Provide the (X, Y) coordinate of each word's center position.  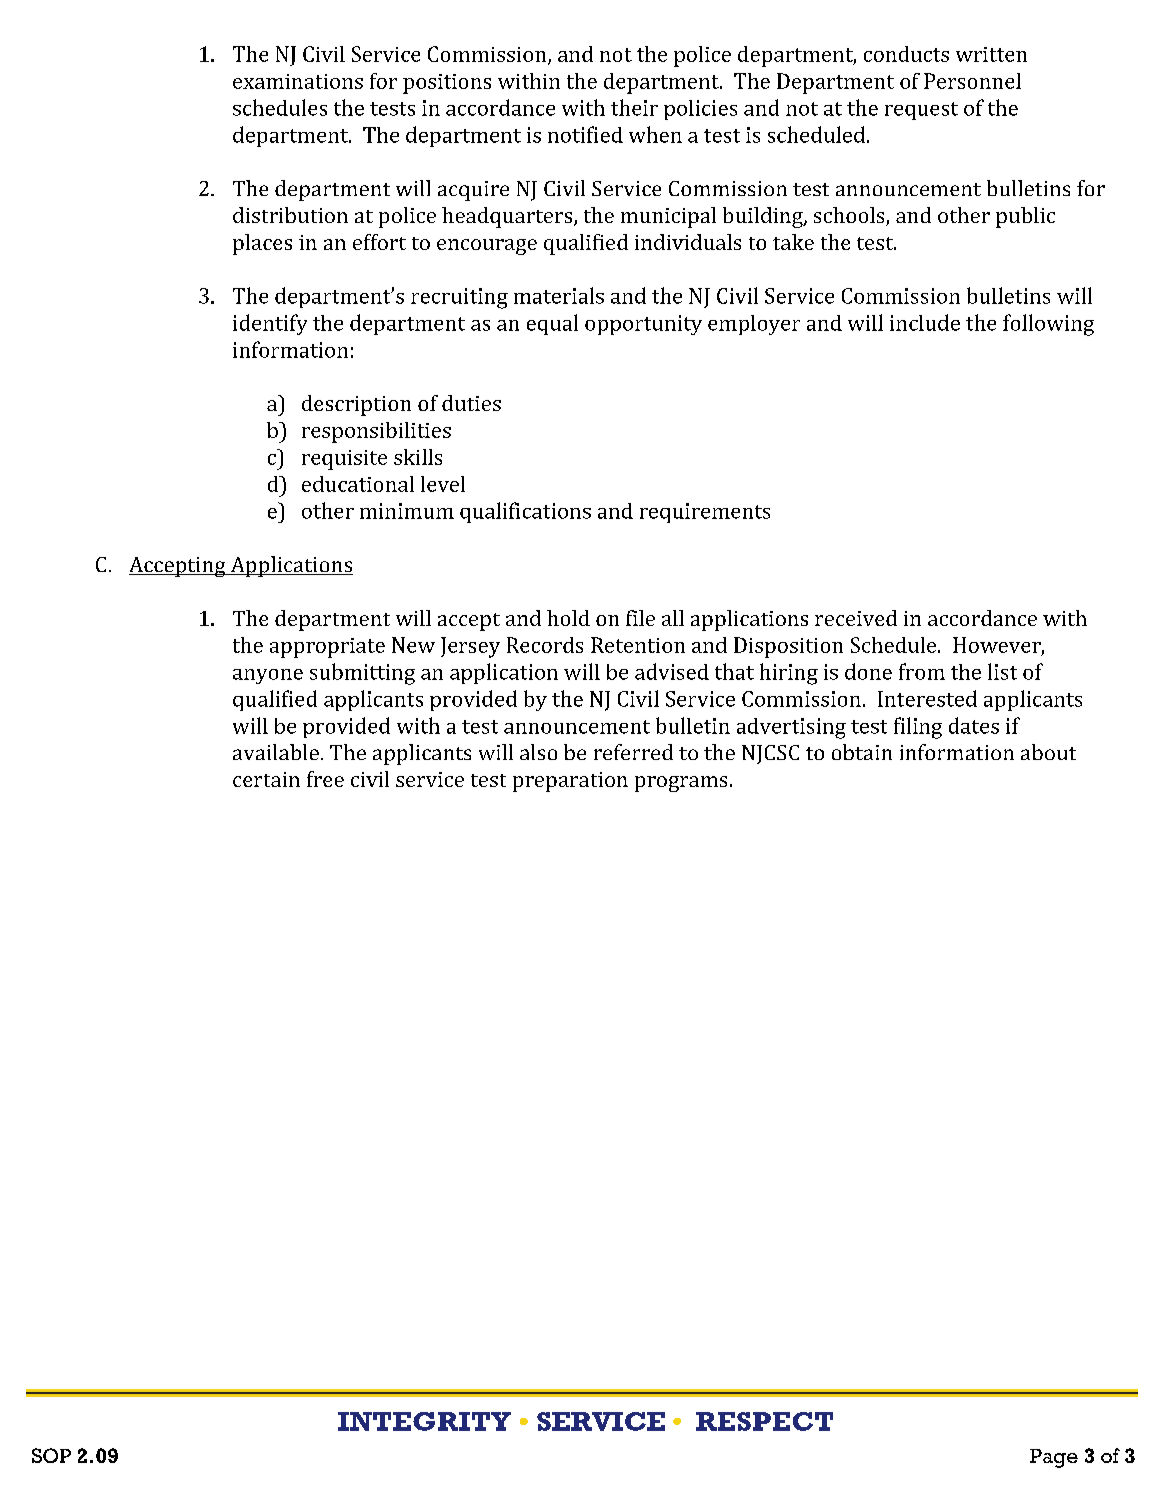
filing (918, 728)
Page (1054, 1458)
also (538, 752)
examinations (298, 81)
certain (266, 779)
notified (585, 134)
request (921, 111)
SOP (51, 1455)
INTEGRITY (424, 1421)
